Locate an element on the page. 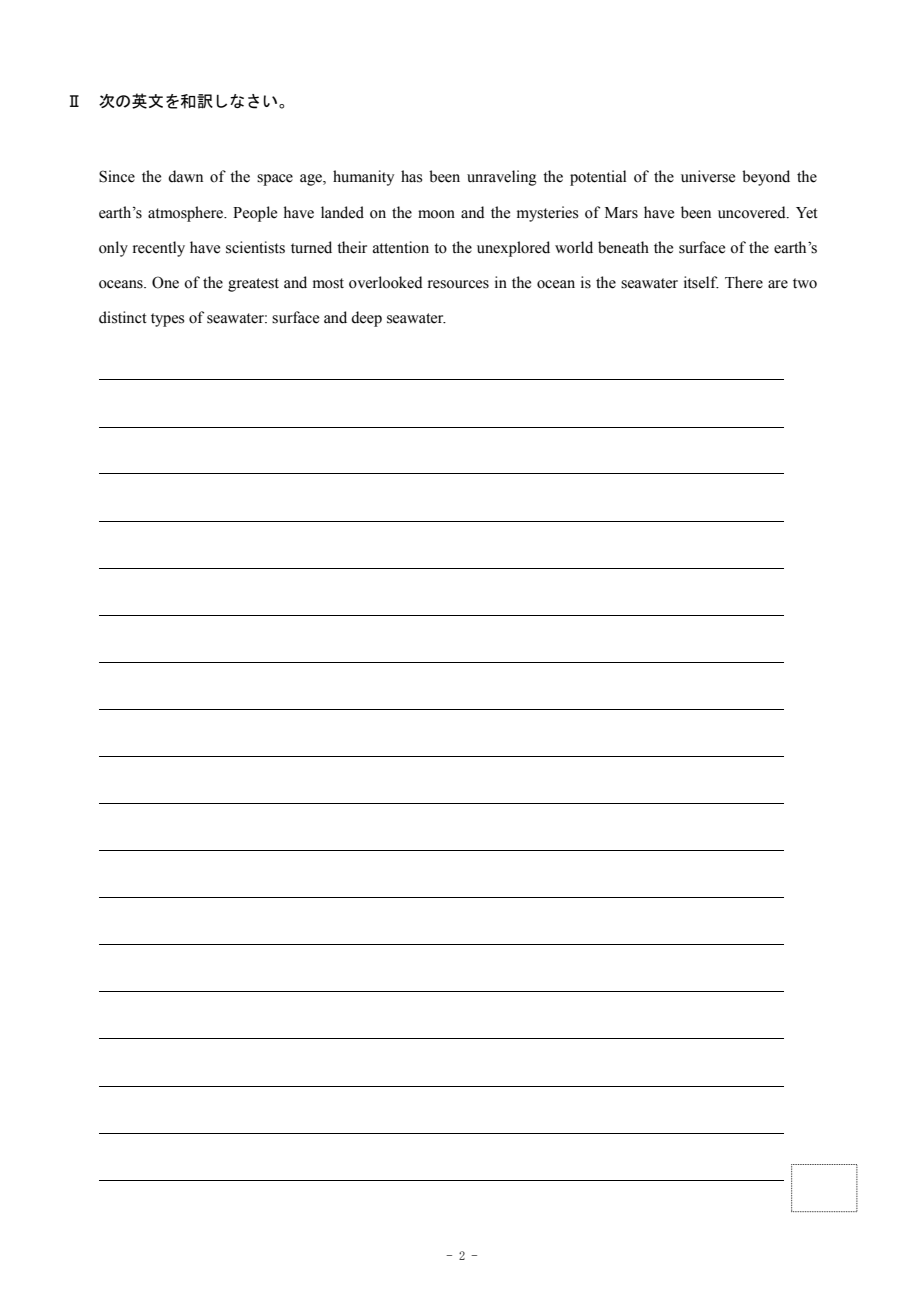  recently is located at coordinates (159, 249).
